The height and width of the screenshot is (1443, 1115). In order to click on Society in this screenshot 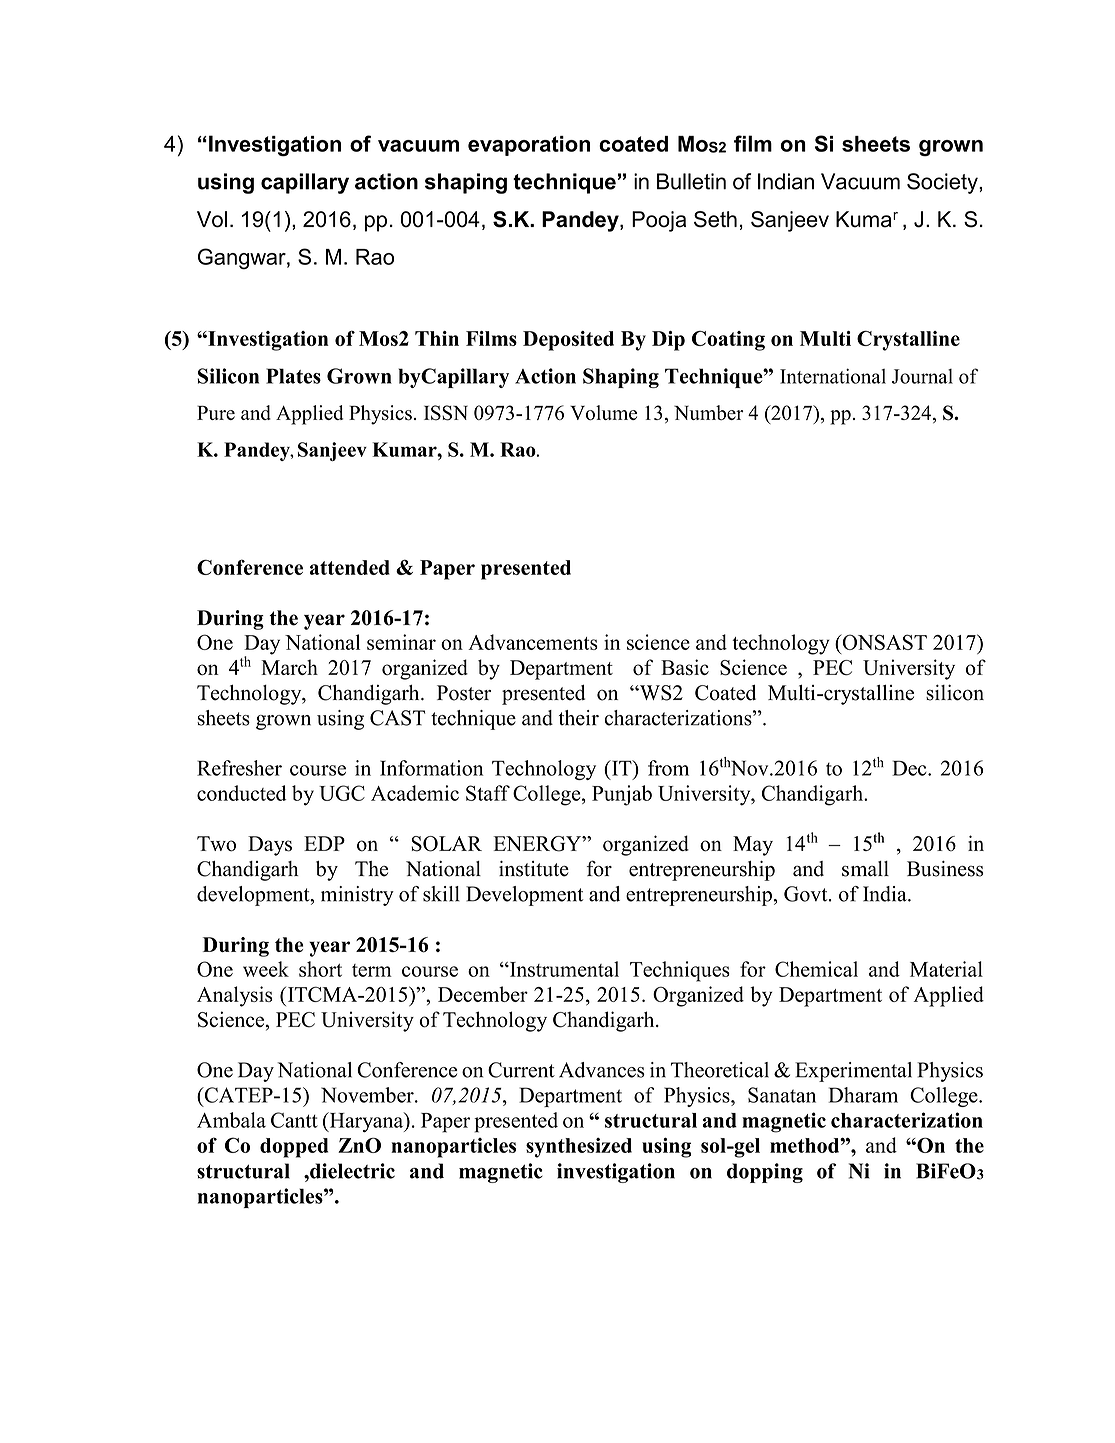, I will do `click(943, 183)`.
